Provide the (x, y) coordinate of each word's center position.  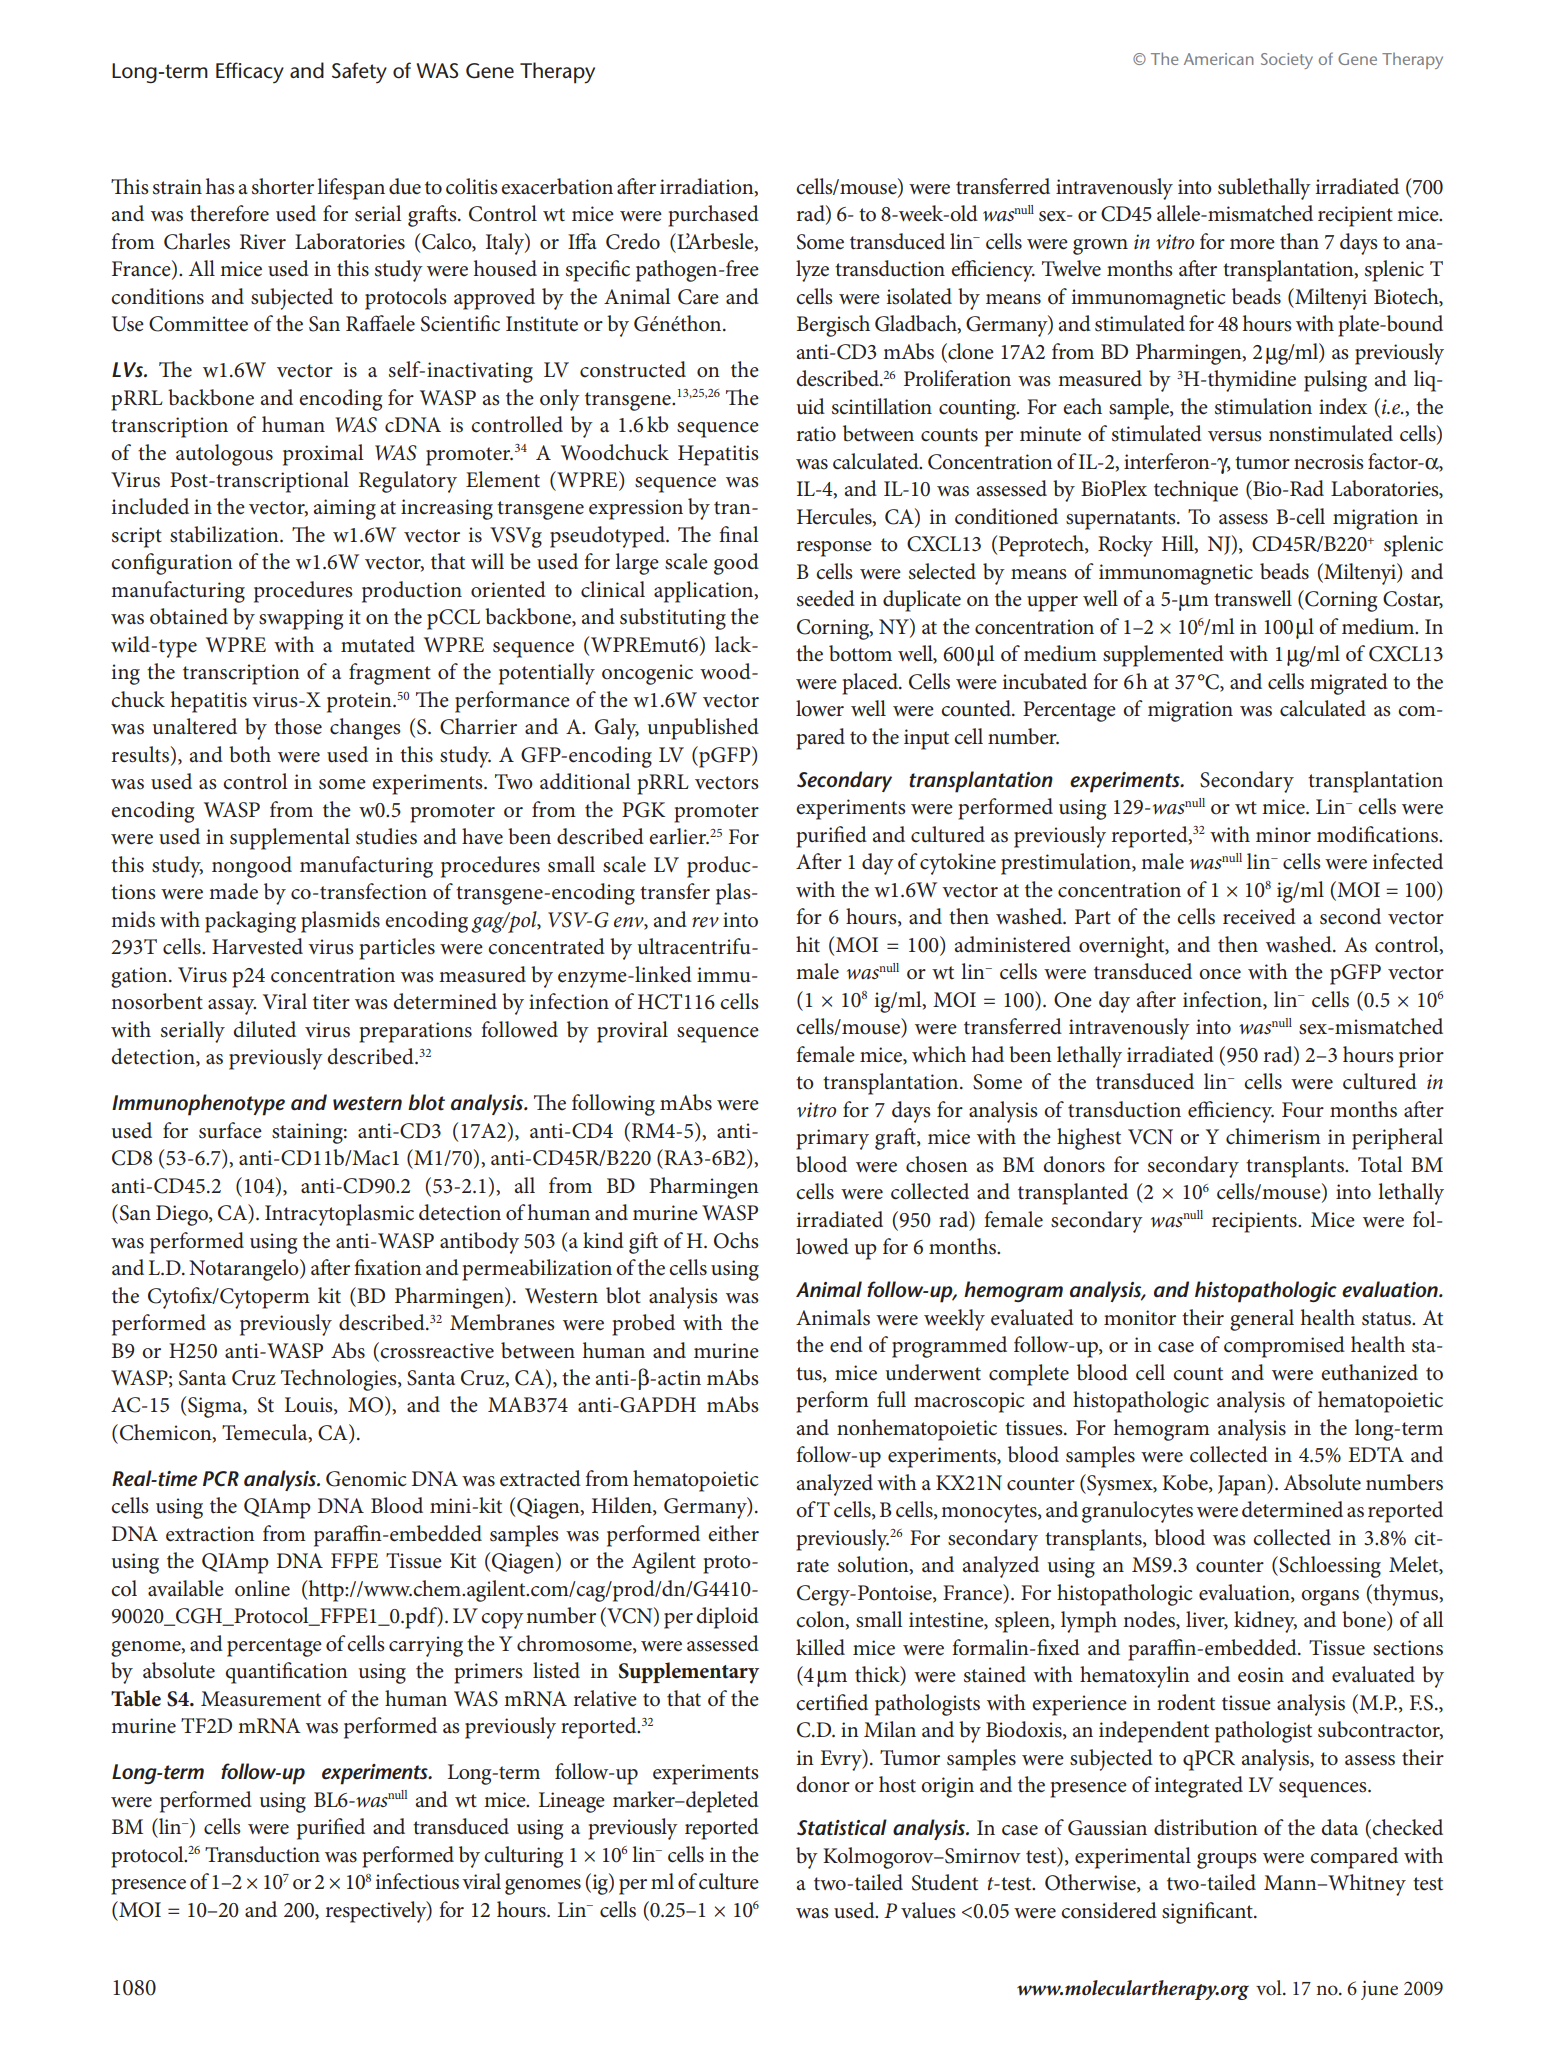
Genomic (366, 1479)
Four (1303, 1110)
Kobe (1186, 1483)
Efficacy (250, 72)
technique (1196, 491)
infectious (417, 1881)
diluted (264, 1029)
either (733, 1533)
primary (832, 1139)
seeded (826, 598)
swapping (301, 619)
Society (1287, 61)
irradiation (708, 187)
